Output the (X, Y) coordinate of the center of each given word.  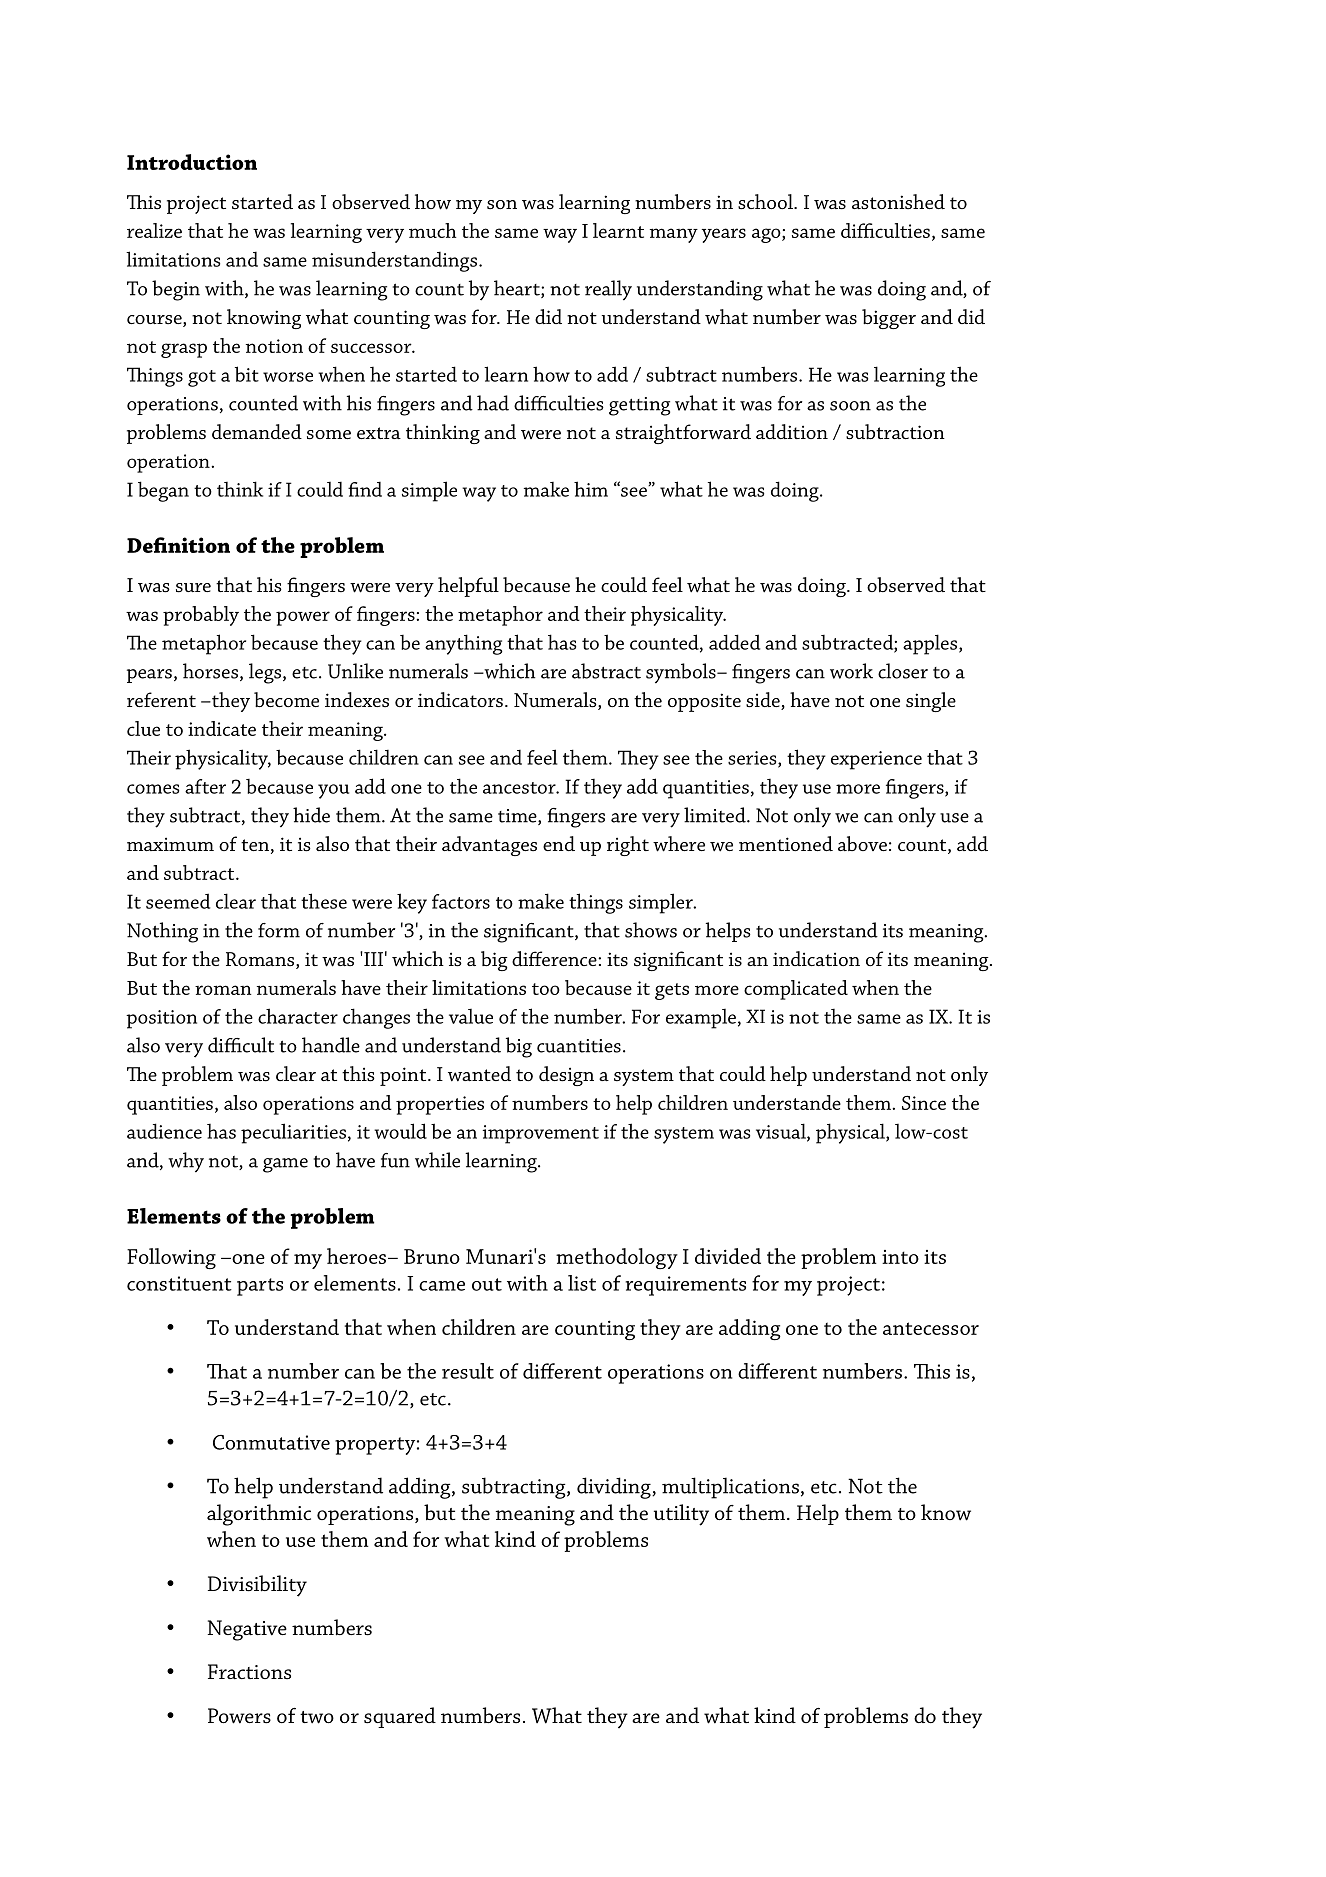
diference (555, 958)
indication (816, 958)
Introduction (192, 162)
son (502, 204)
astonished (898, 202)
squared (400, 1717)
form (279, 930)
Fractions (249, 1671)
